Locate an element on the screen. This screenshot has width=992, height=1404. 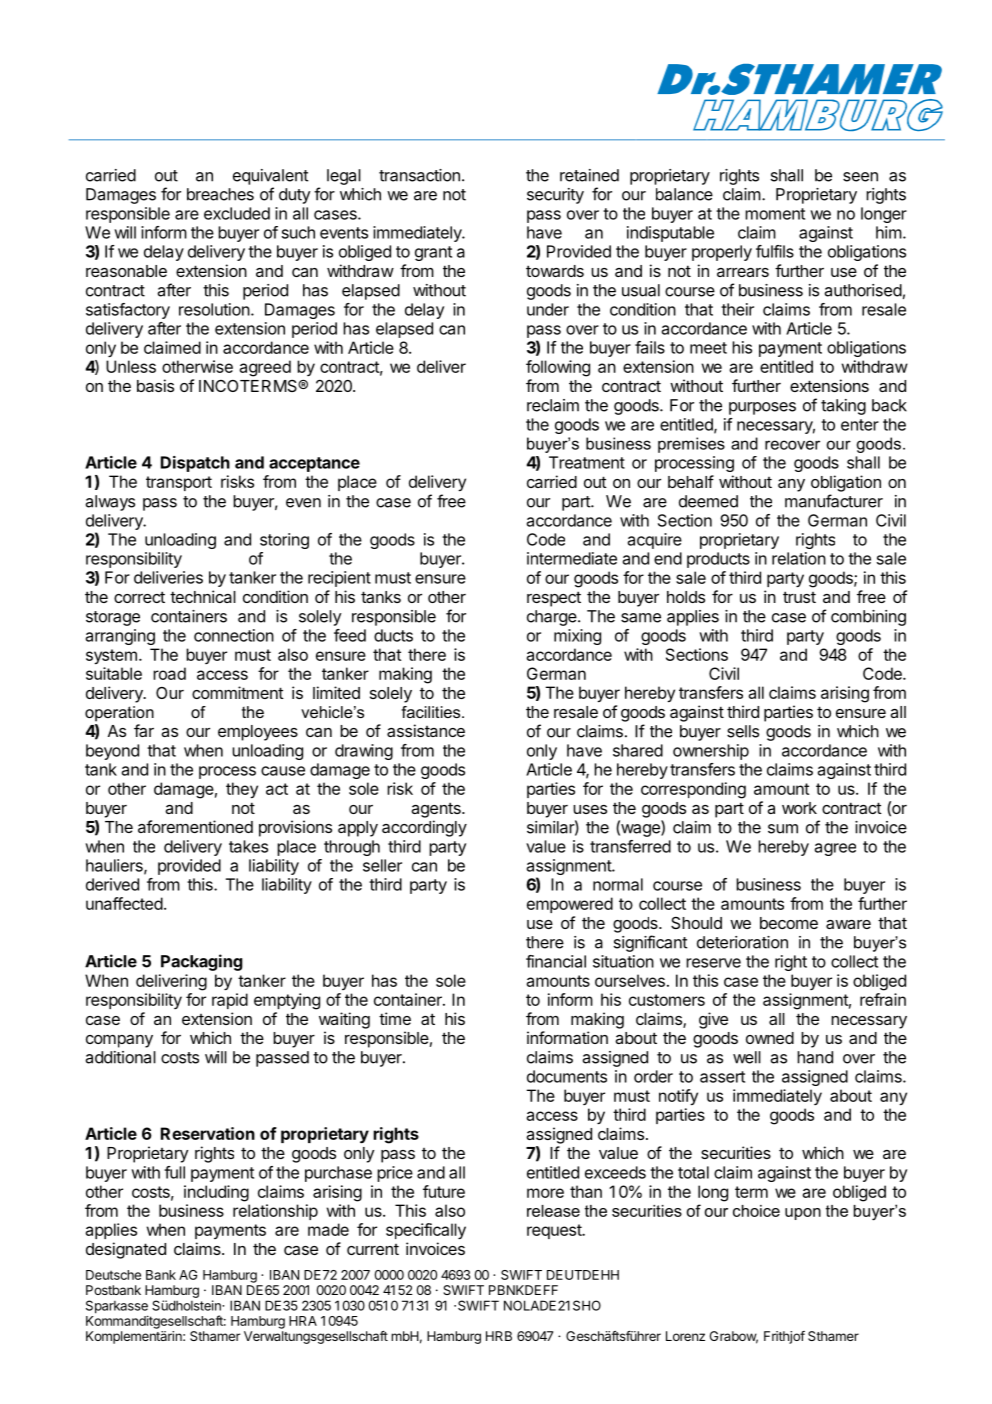
HRB is located at coordinates (499, 1336).
